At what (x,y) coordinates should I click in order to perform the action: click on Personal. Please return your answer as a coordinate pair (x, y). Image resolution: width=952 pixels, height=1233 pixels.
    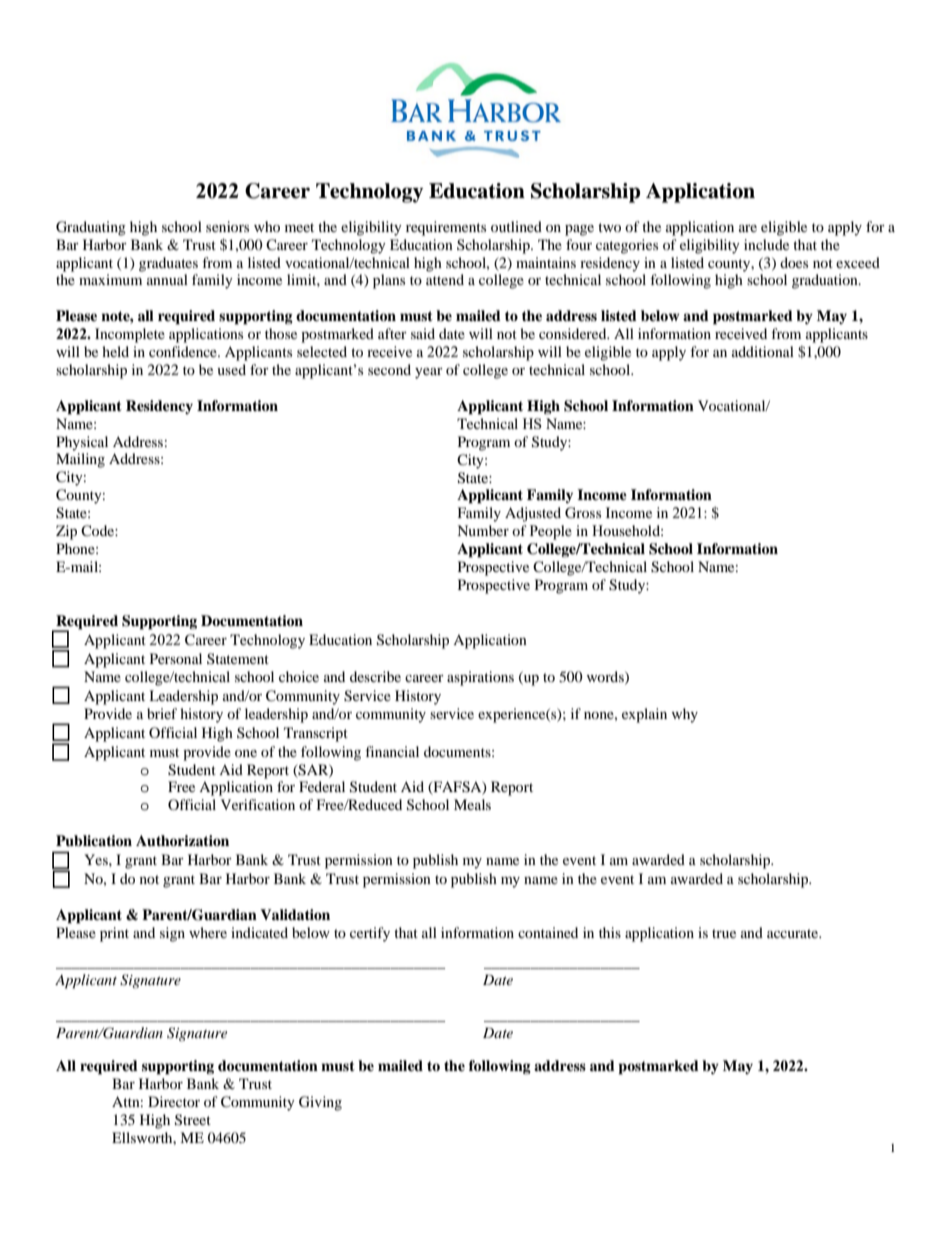
    Looking at the image, I should click on (176, 658).
